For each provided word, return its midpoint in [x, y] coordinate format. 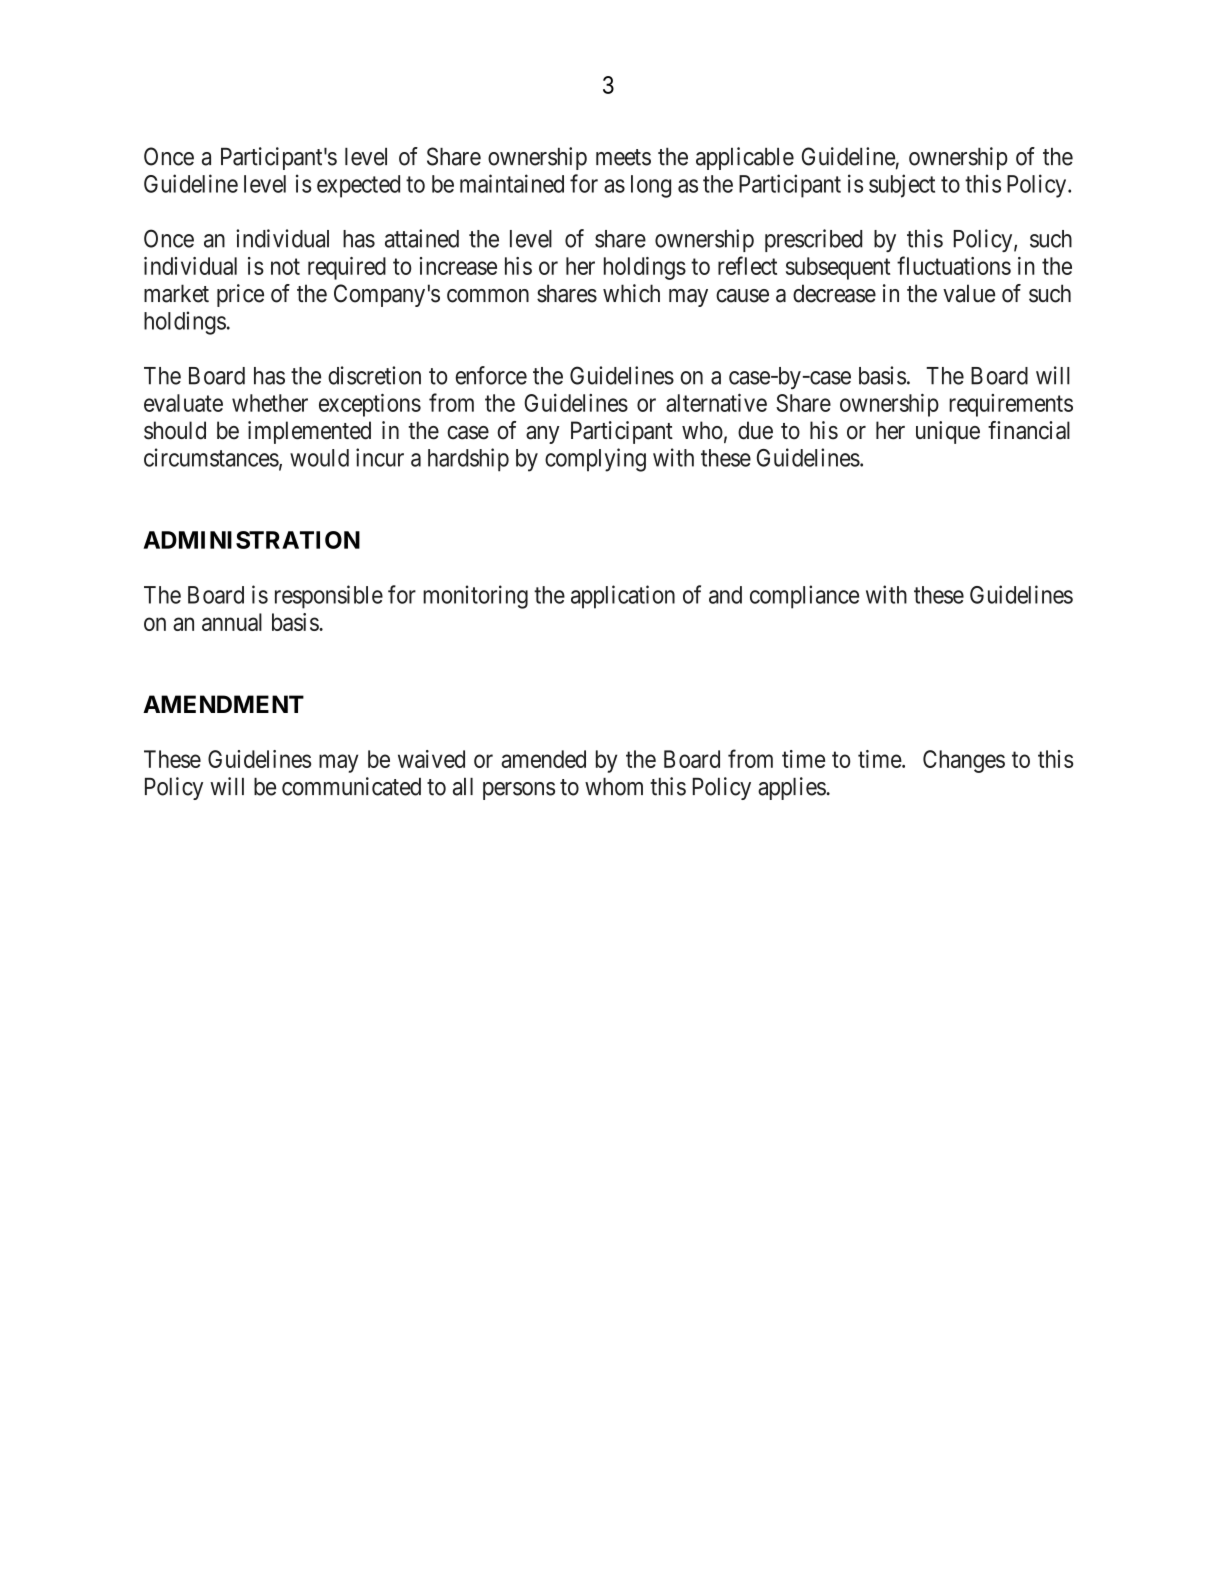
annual [232, 622]
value [969, 293]
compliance [804, 597]
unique [948, 432]
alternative [716, 402]
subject [902, 186]
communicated [351, 786]
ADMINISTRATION [251, 540]
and [725, 595]
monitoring [475, 597]
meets [623, 157]
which [631, 293]
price [240, 295]
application [623, 597]
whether [270, 403]
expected [358, 186]
